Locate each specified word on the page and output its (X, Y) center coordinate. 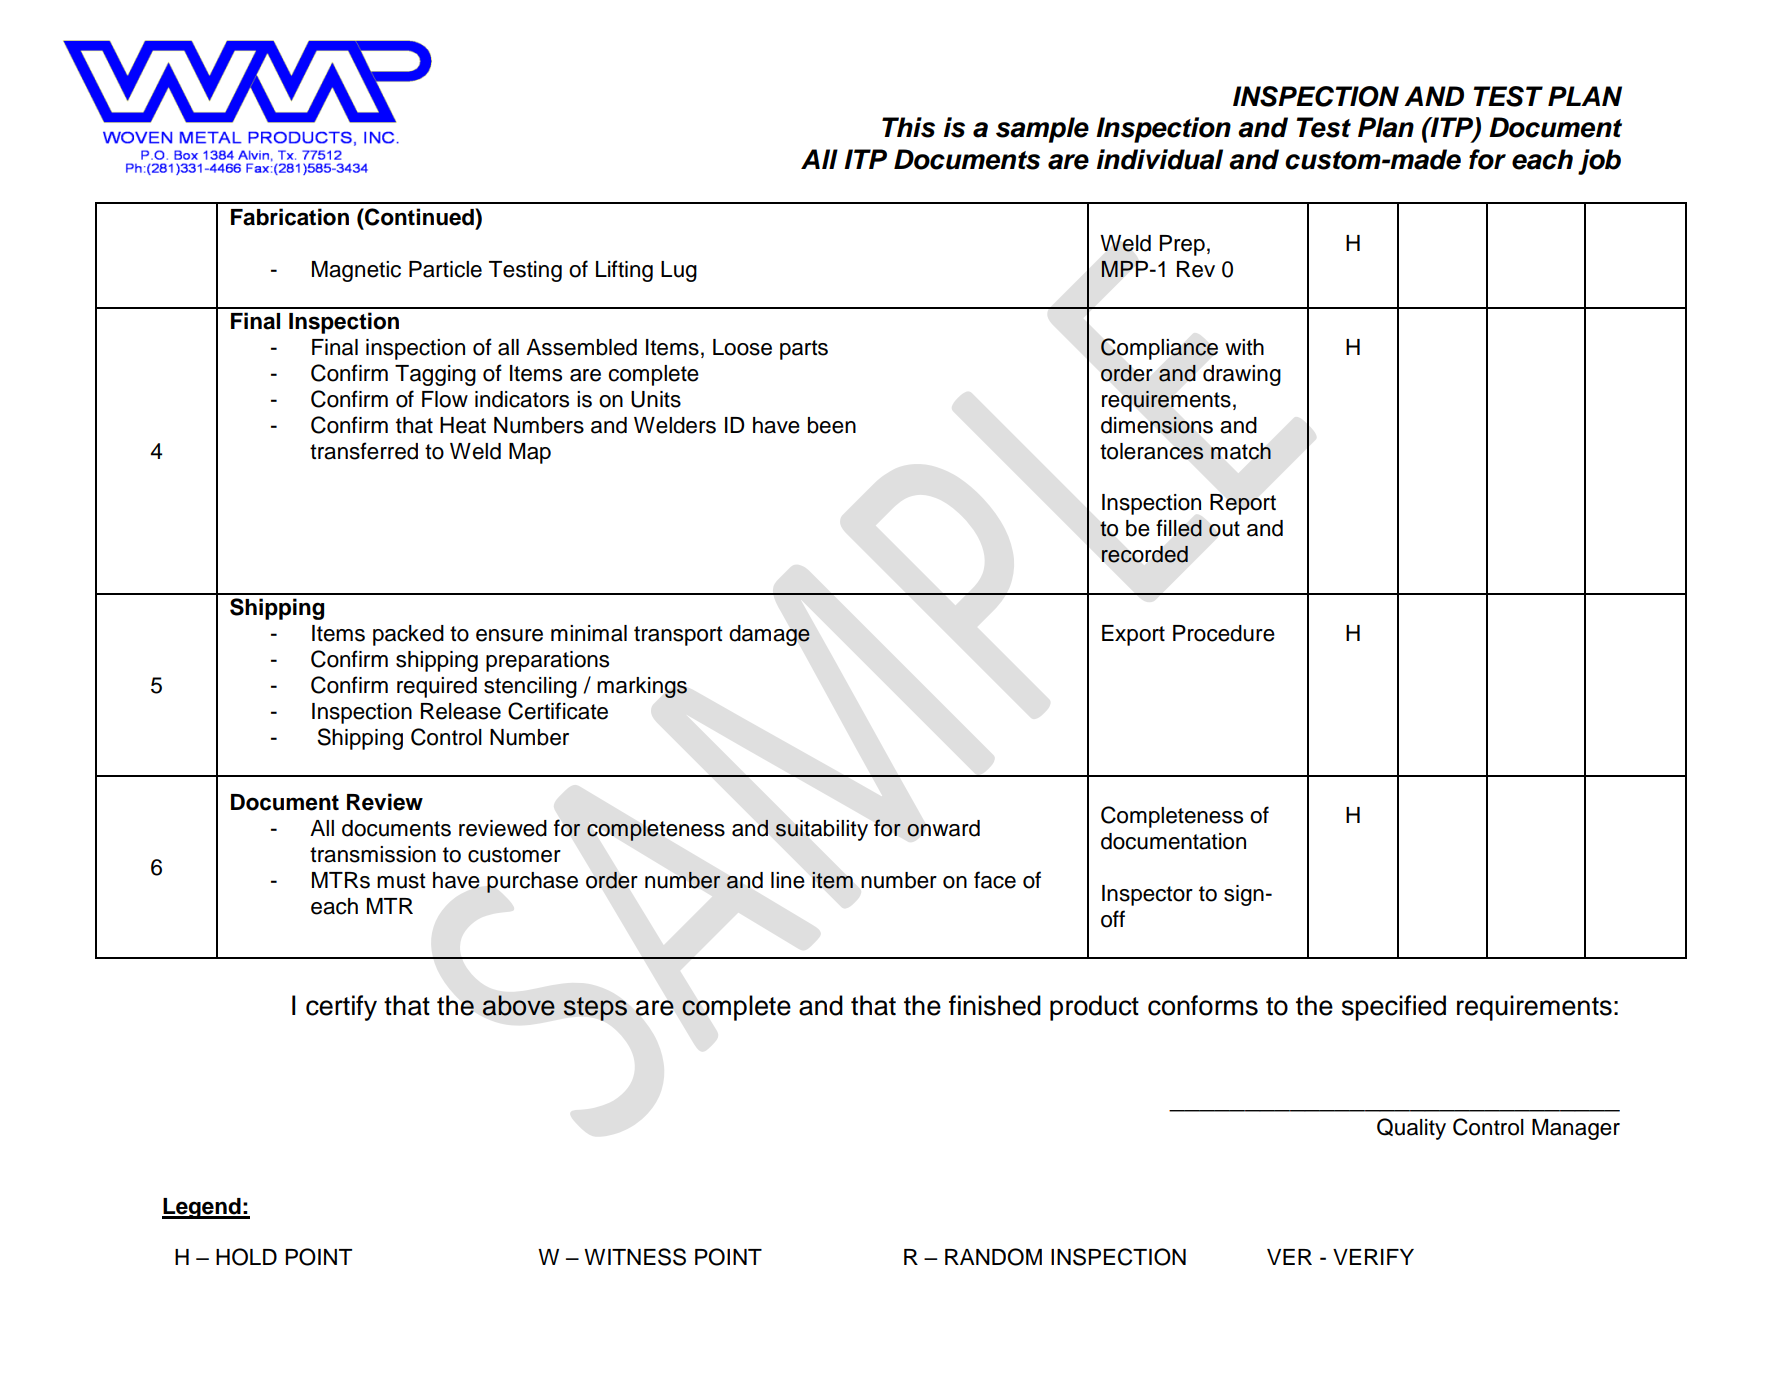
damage (769, 635)
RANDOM (993, 1257)
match (1241, 451)
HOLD (246, 1257)
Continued (419, 217)
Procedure (1224, 633)
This (908, 127)
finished (995, 1005)
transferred (364, 451)
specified (1394, 1008)
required (437, 687)
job (1599, 162)
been (832, 425)
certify (341, 1008)
